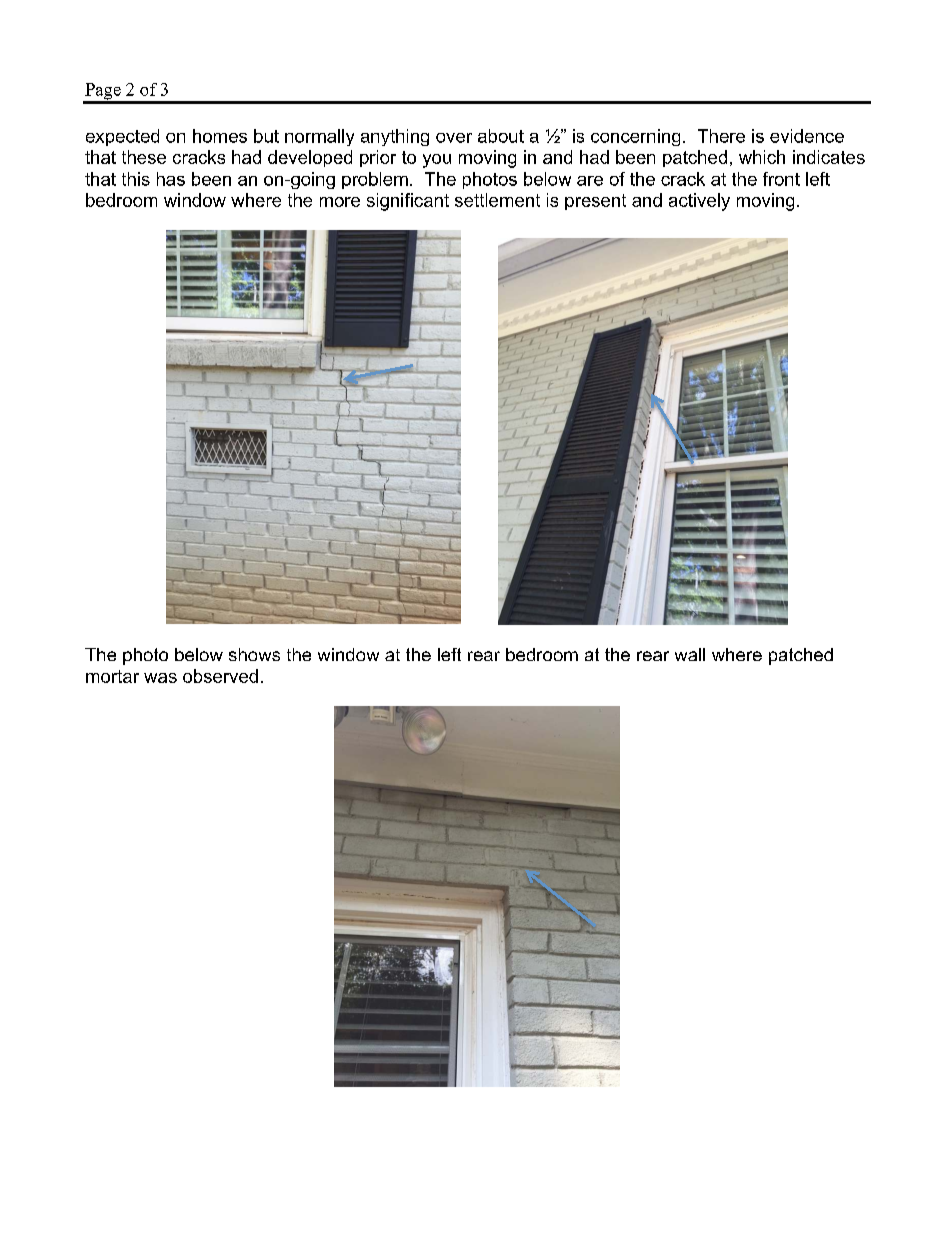  I want to click on observed, so click(220, 676).
